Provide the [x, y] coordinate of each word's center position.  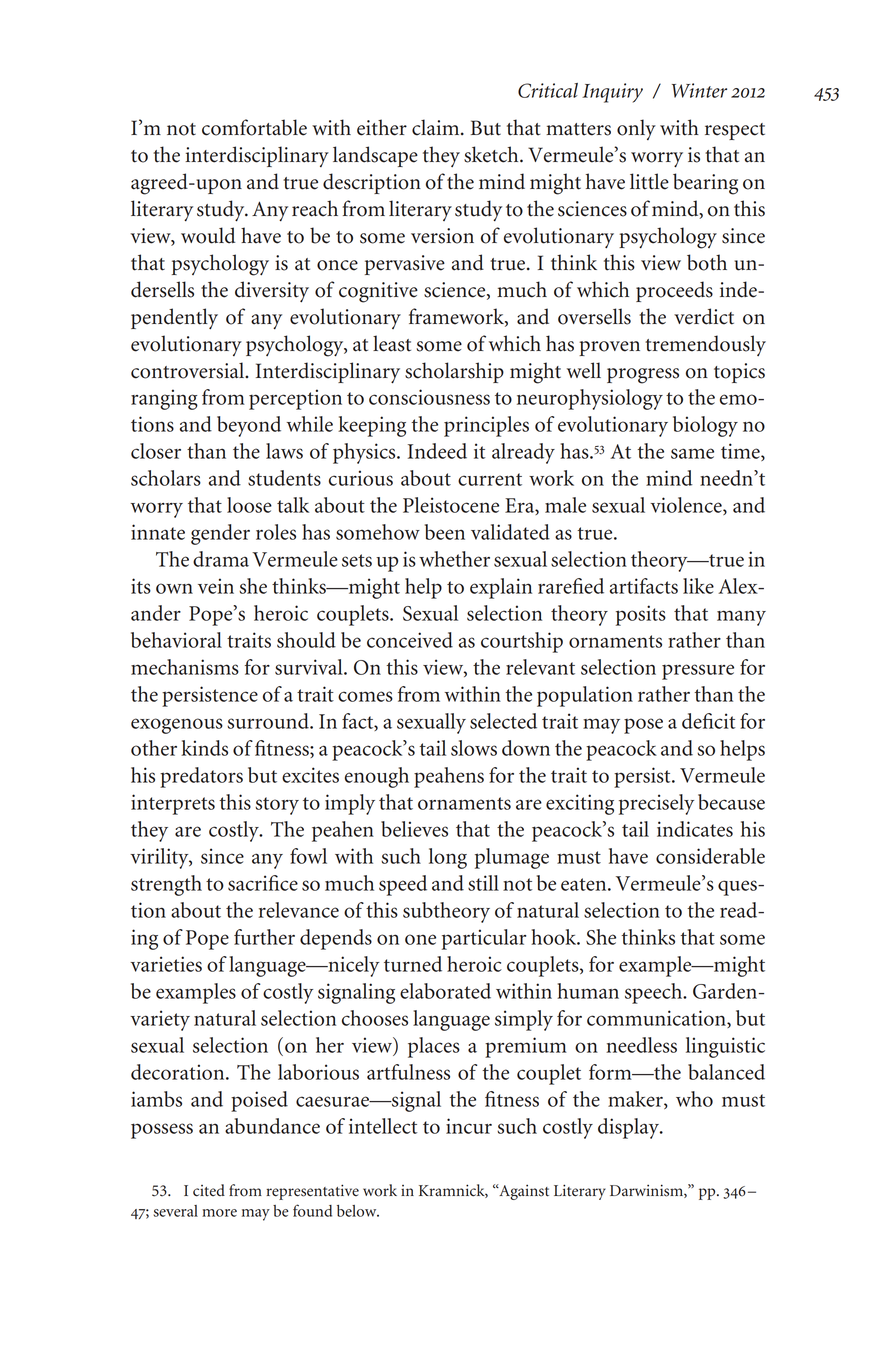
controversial [189, 370]
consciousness [429, 397]
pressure [698, 672]
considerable [710, 856]
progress [643, 376]
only [636, 129]
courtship [522, 642]
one [420, 939]
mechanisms [185, 667]
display [630, 1128]
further [264, 937]
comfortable [254, 127]
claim [437, 127]
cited [209, 1190]
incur [469, 1126]
